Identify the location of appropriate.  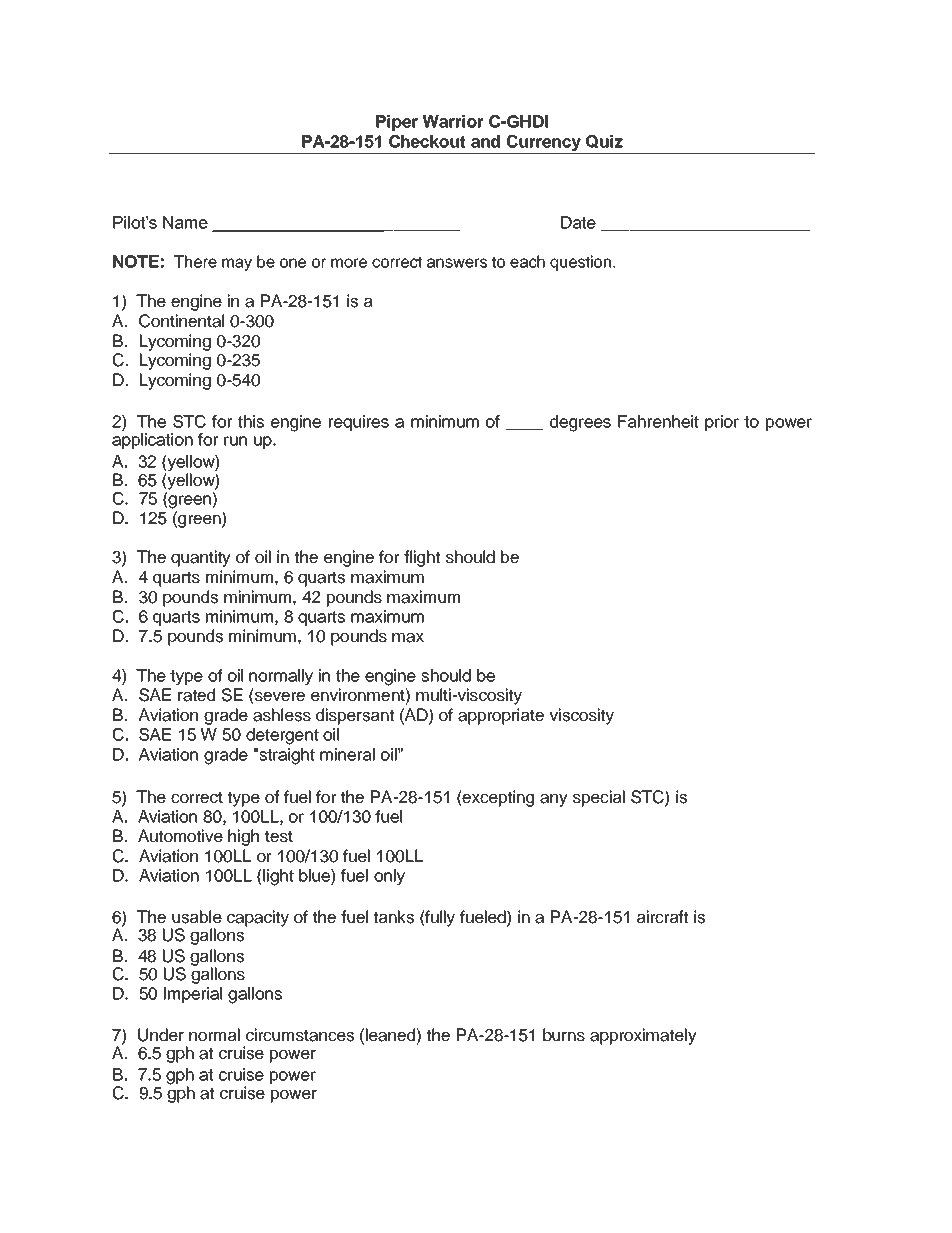
(501, 716).
